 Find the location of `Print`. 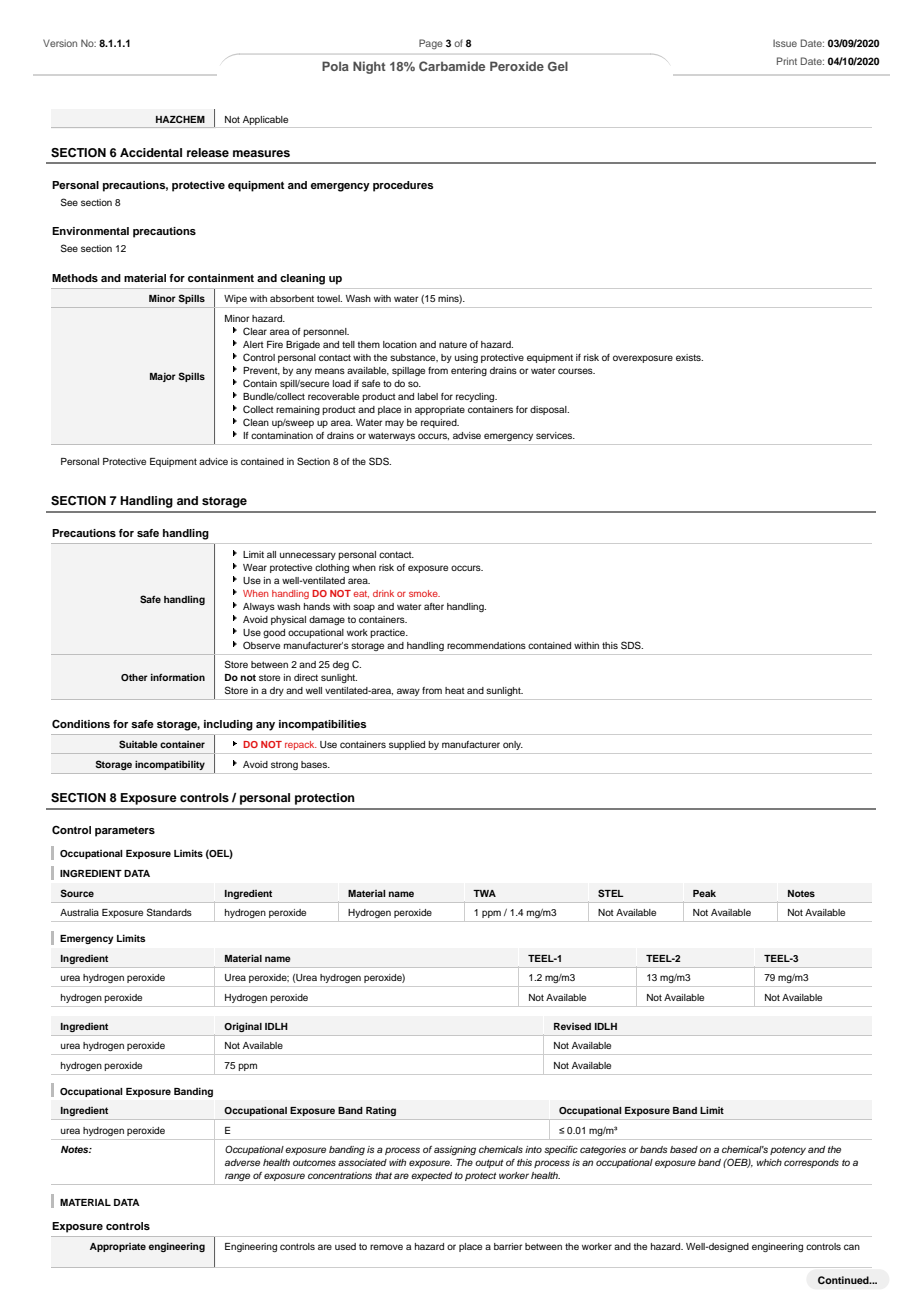

Print is located at coordinates (787, 61).
